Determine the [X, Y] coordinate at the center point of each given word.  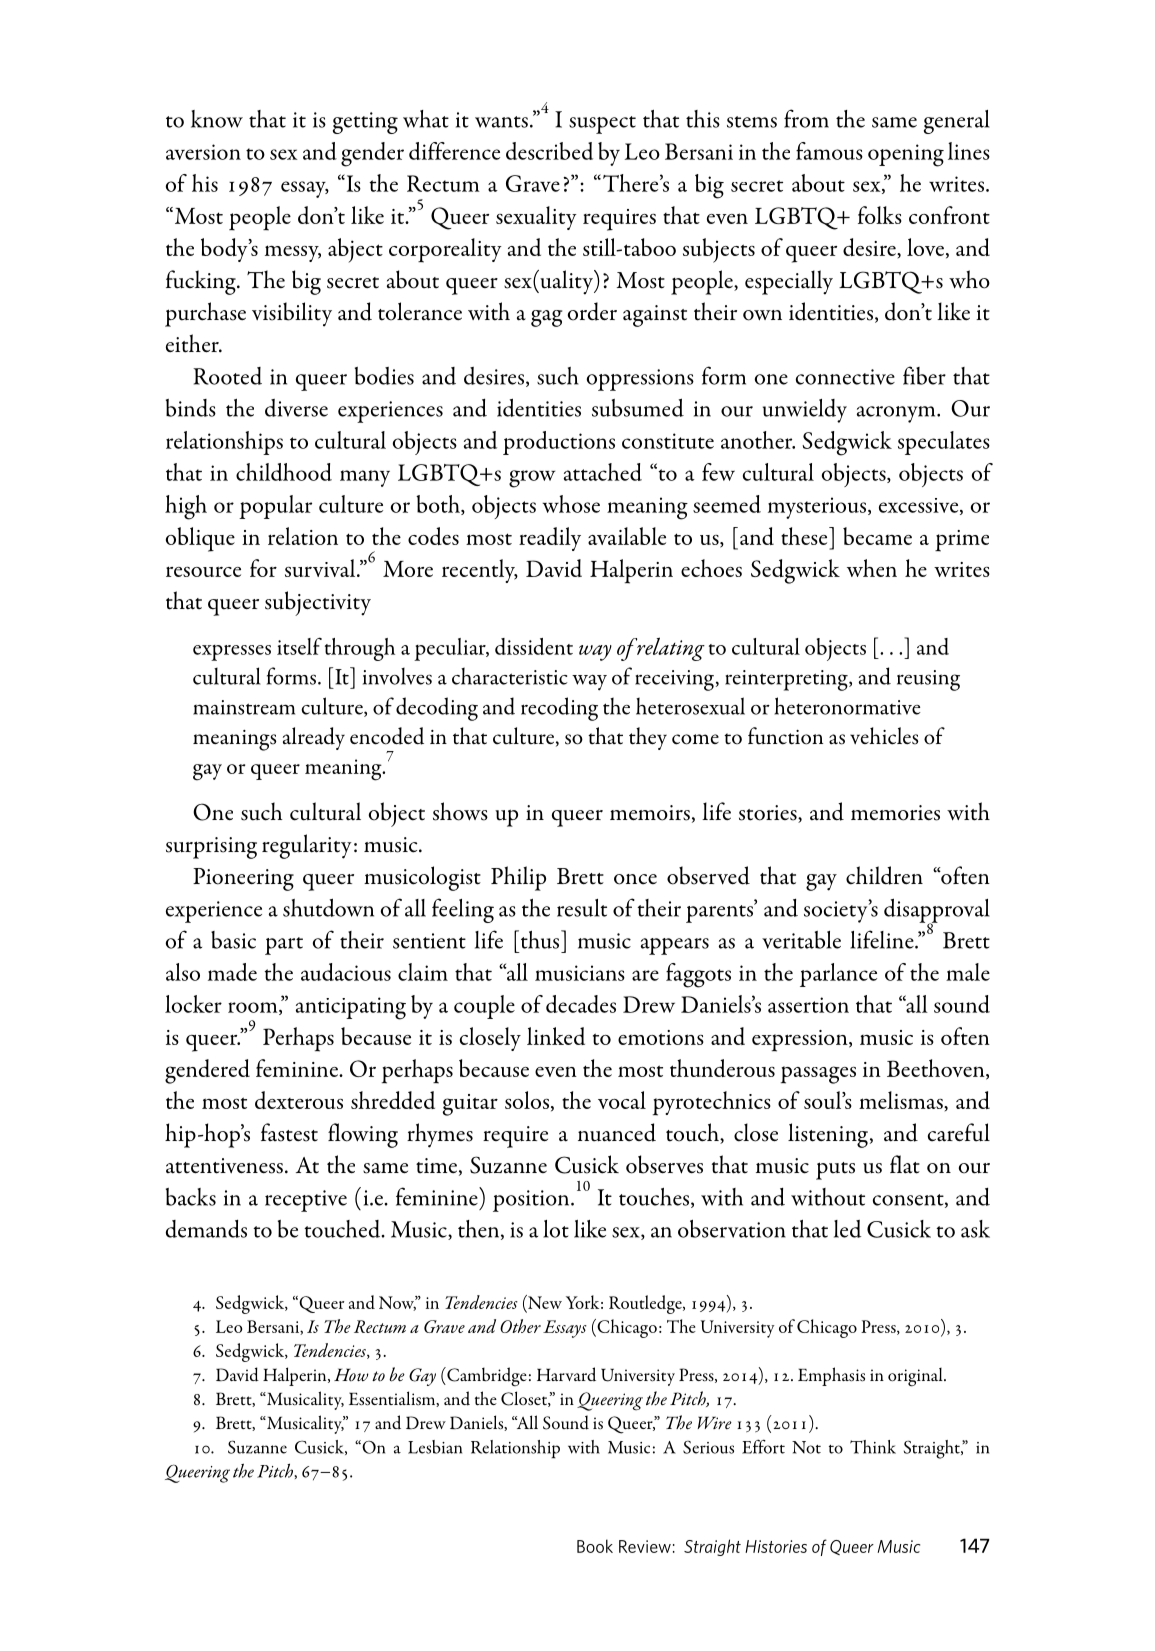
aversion [203, 152]
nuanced [617, 1132]
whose [571, 504]
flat [905, 1164]
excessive [920, 506]
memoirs [650, 813]
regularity [307, 846]
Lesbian [435, 1447]
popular [275, 507]
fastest [289, 1132]
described [549, 151]
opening [906, 155]
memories [895, 813]
